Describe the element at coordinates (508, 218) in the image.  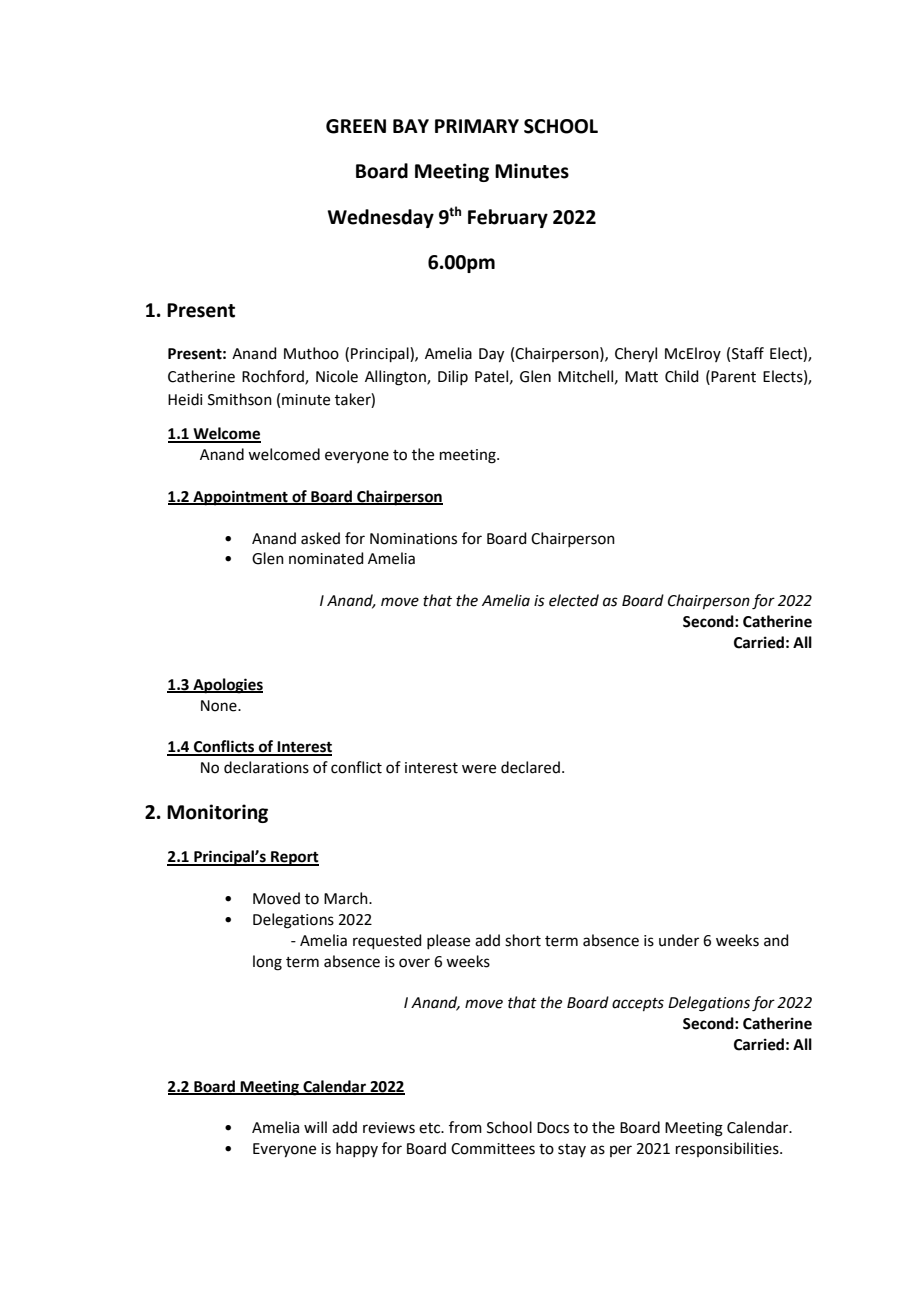
I see `February` at that location.
